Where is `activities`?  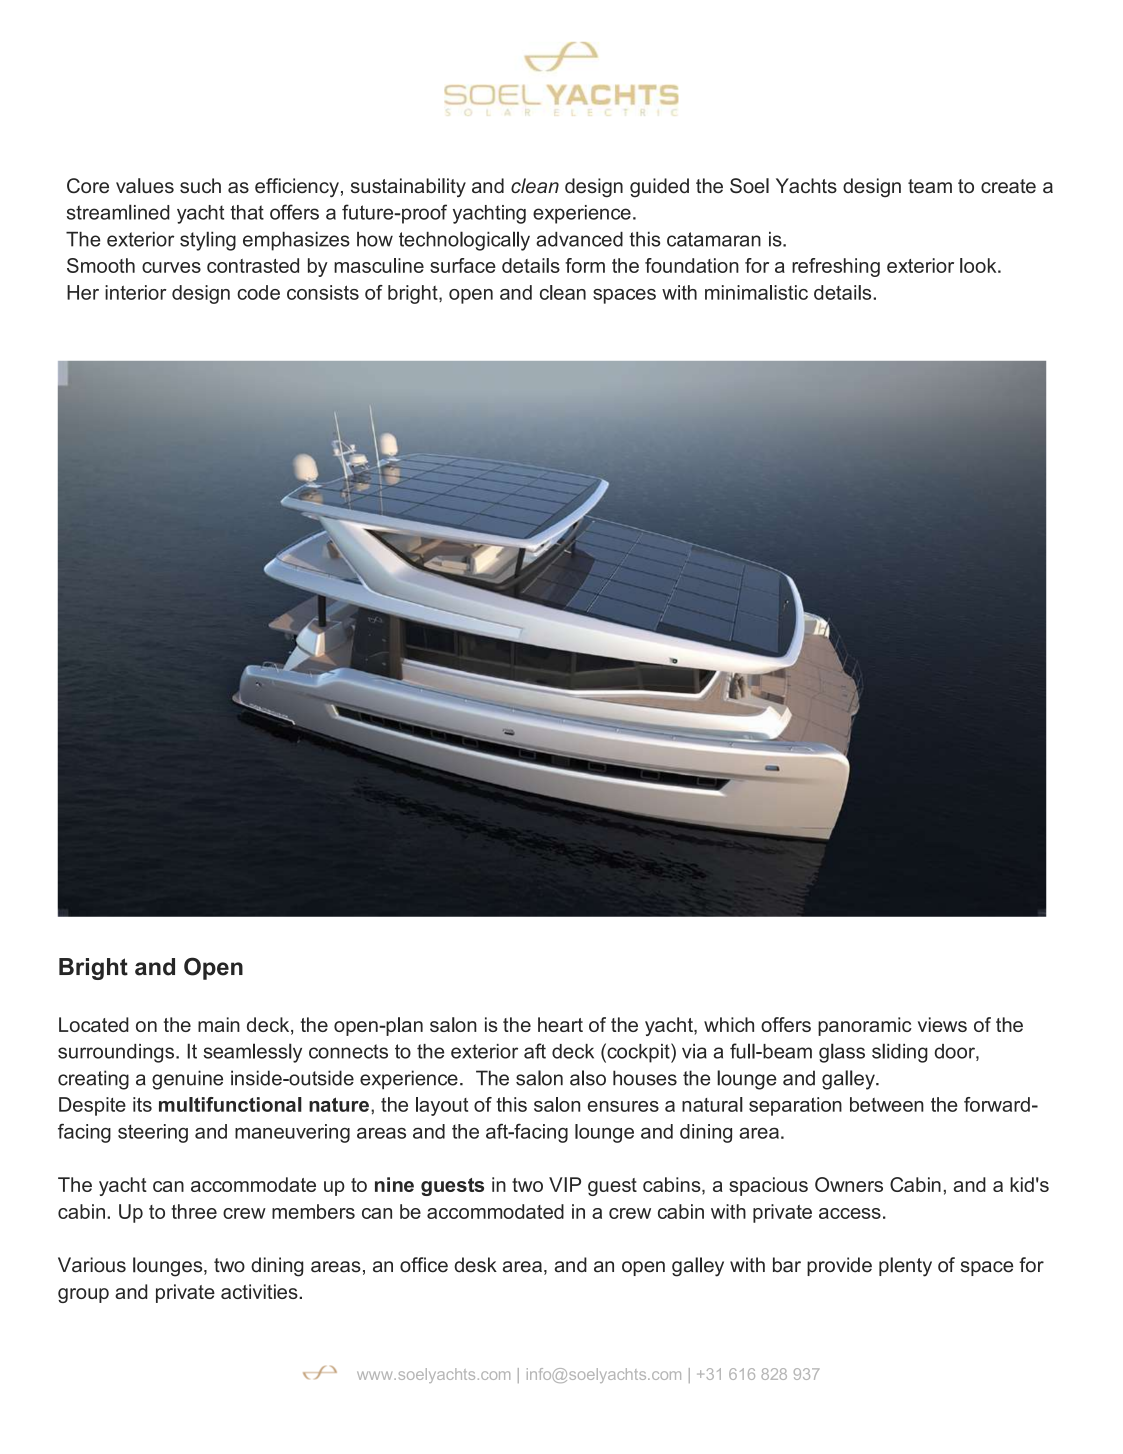 activities is located at coordinates (260, 1291).
